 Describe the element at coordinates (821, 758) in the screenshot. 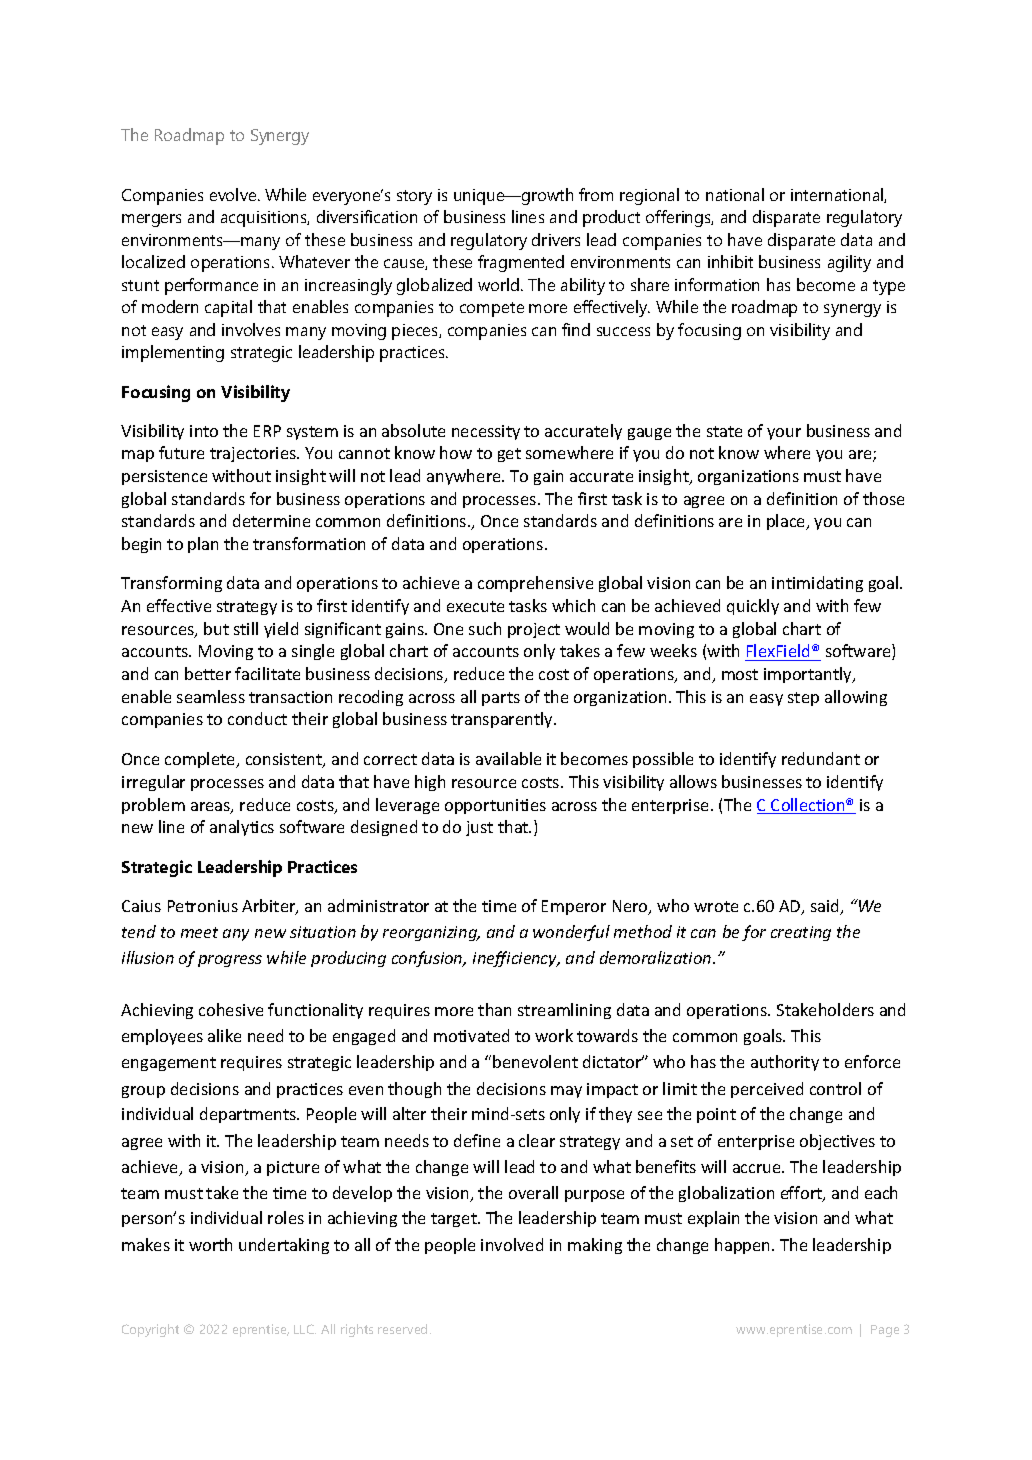

I see `redundant` at that location.
